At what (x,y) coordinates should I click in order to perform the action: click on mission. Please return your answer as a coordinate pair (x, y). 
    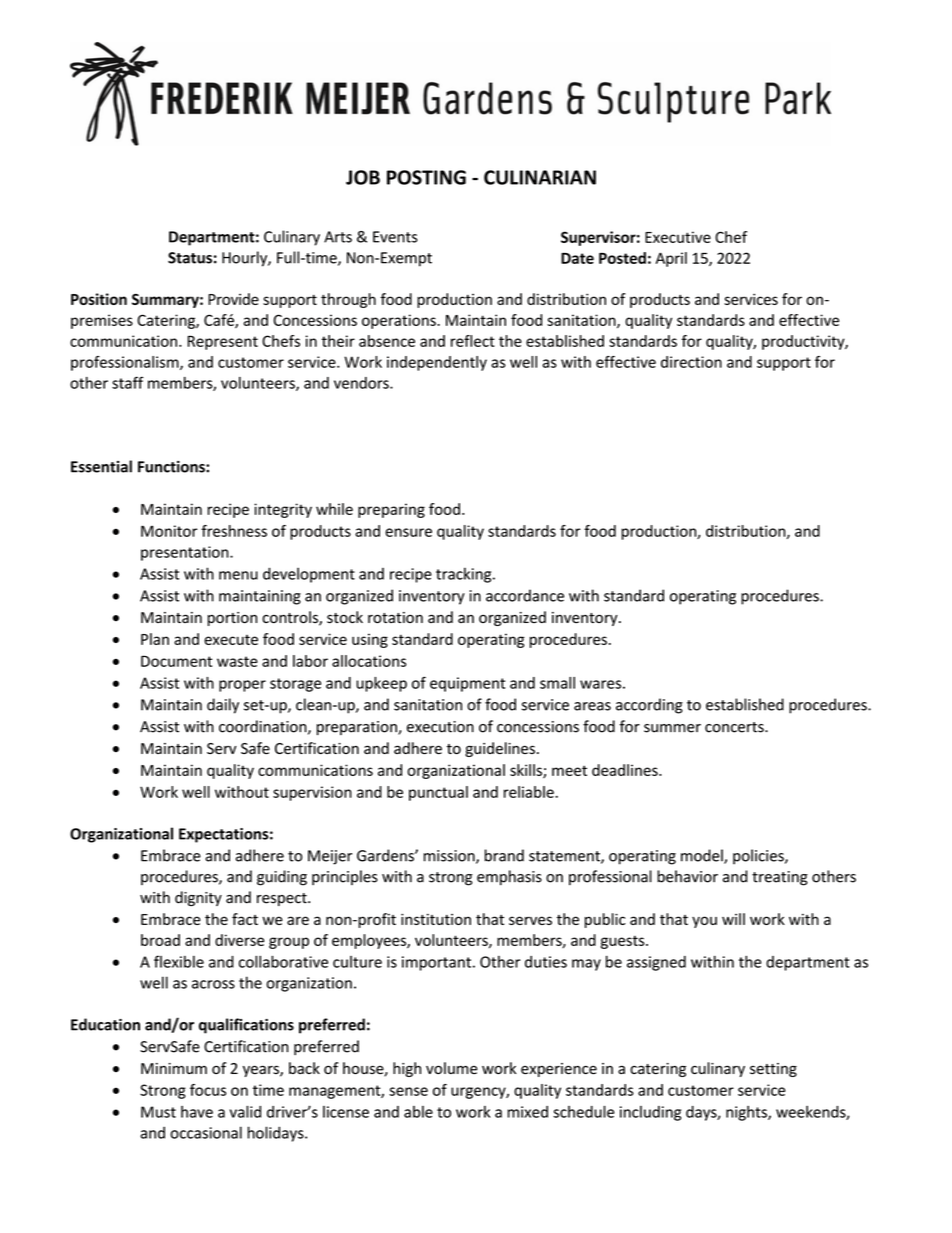
    Looking at the image, I should click on (450, 857).
